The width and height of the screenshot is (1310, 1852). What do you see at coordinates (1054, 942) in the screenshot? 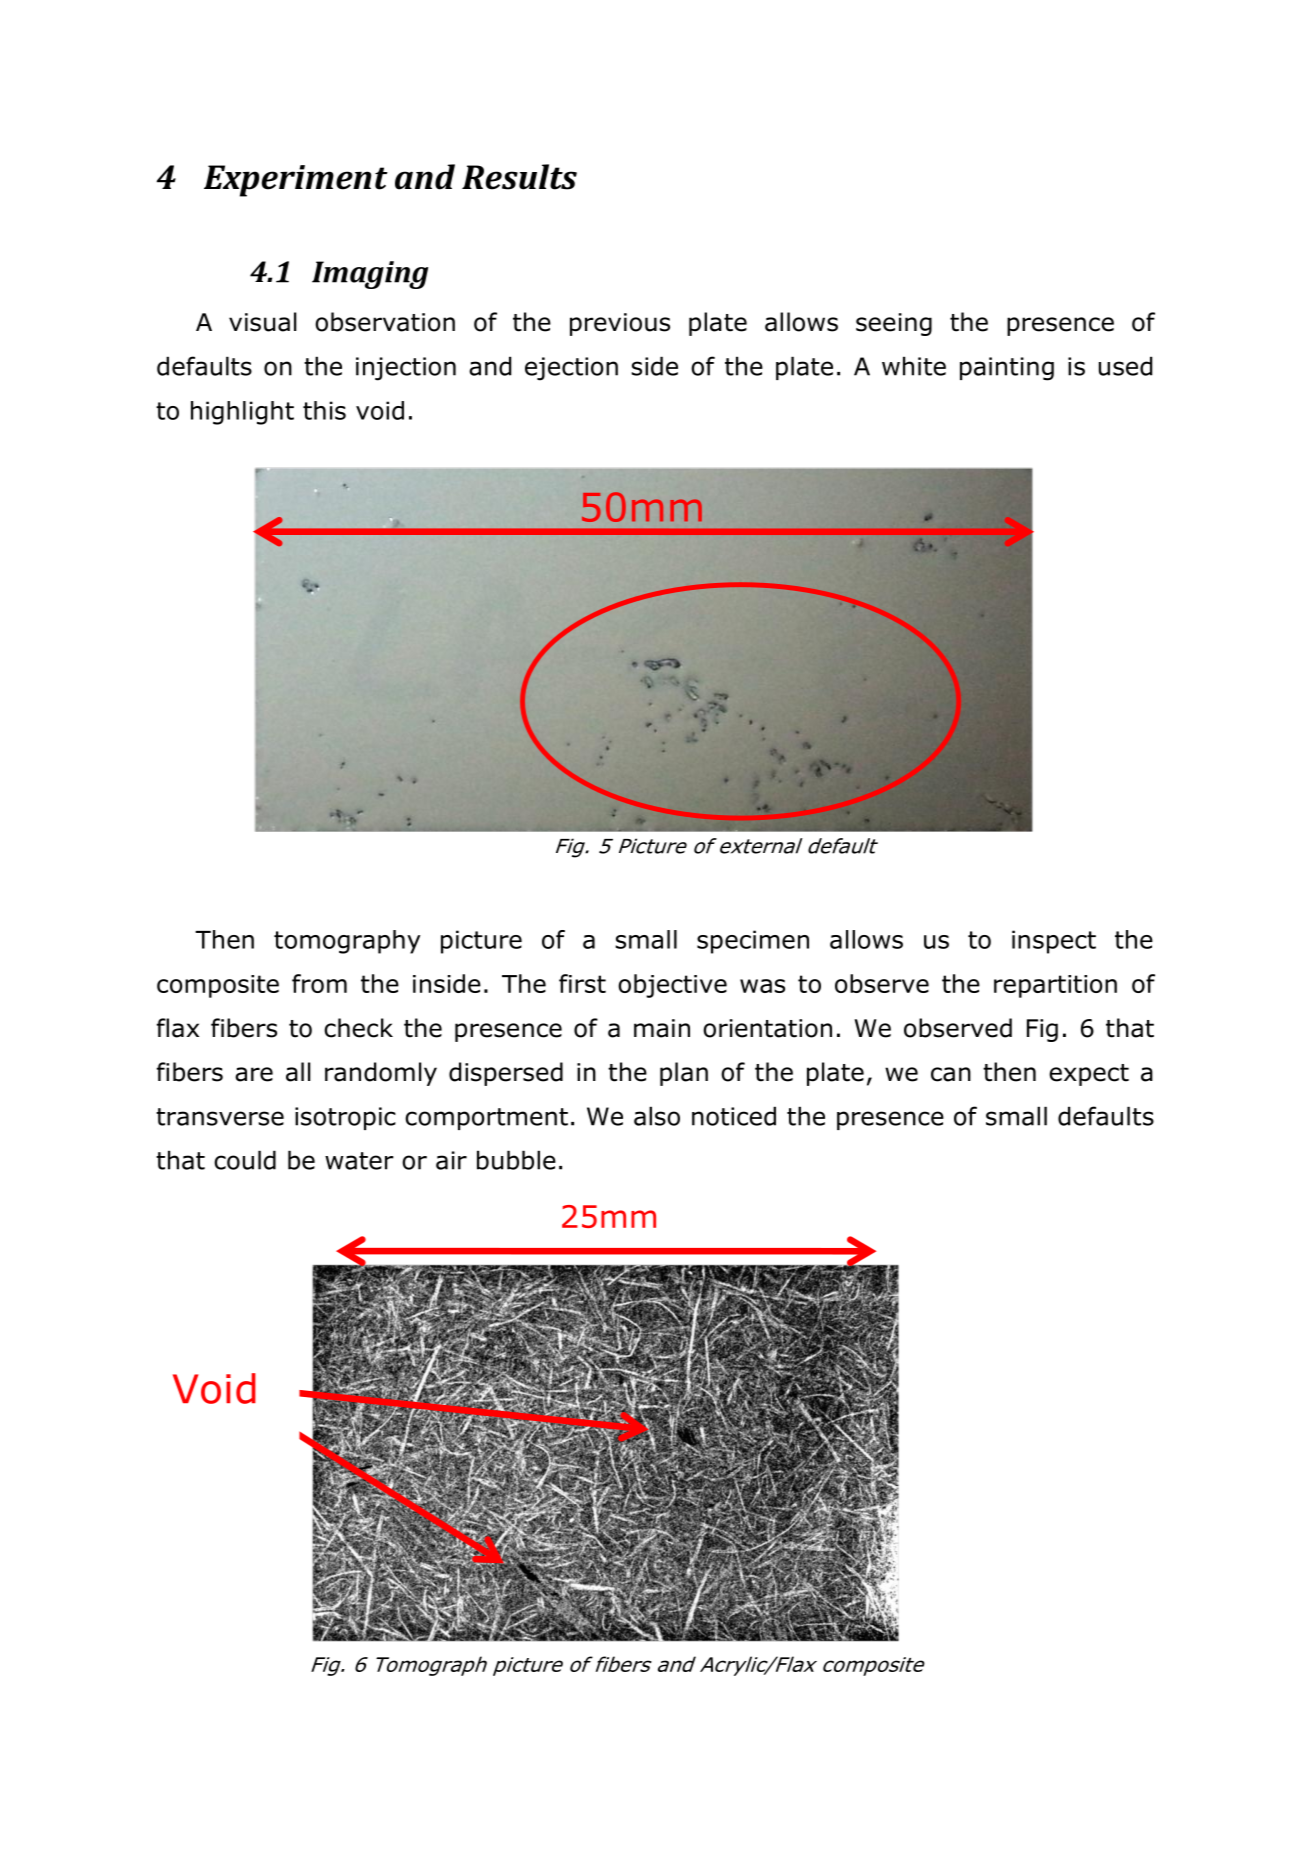
I see `inspect` at bounding box center [1054, 942].
